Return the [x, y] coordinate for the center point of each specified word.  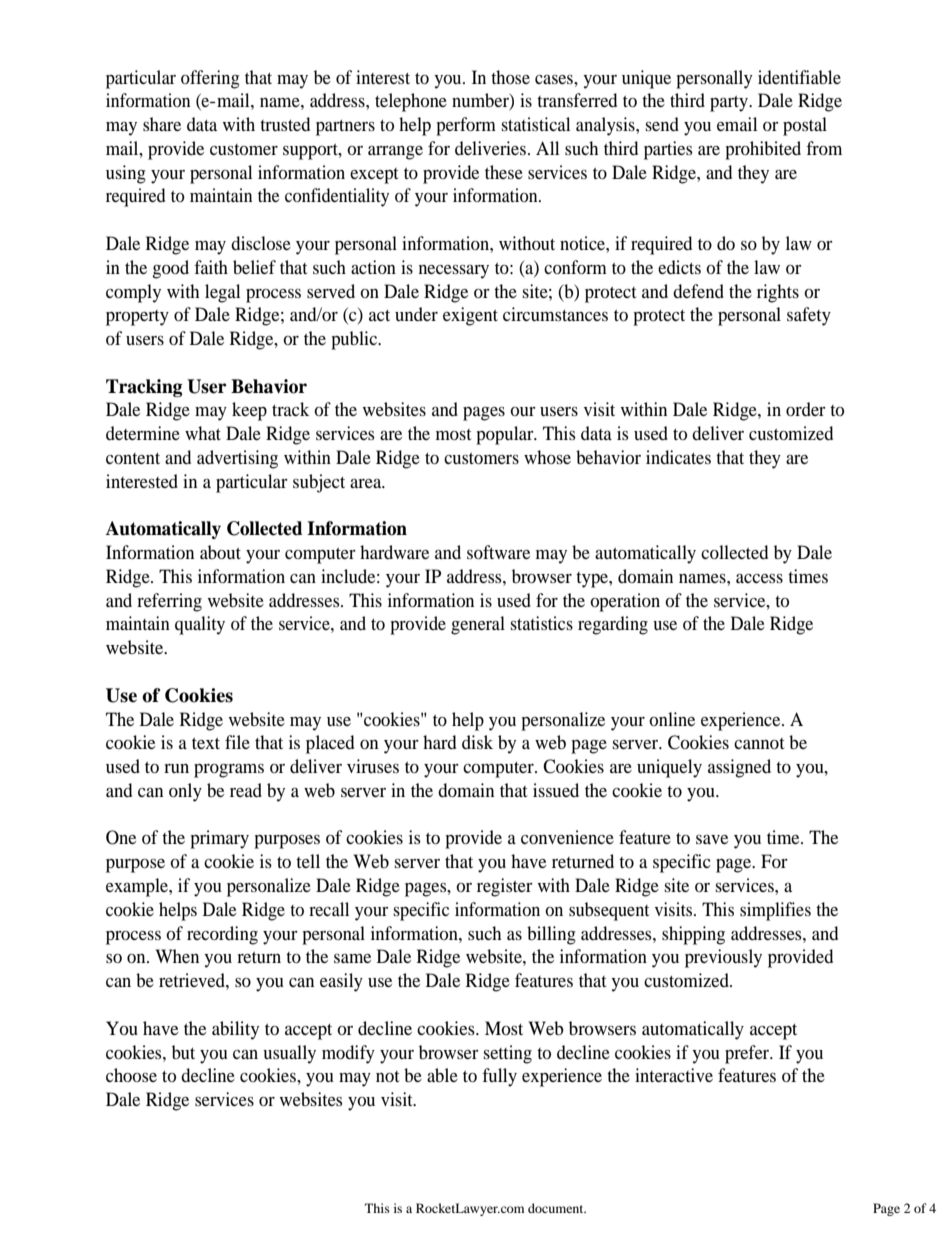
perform [466, 126]
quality [200, 625]
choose [131, 1075]
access [759, 578]
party [730, 104]
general [478, 625]
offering [210, 79]
